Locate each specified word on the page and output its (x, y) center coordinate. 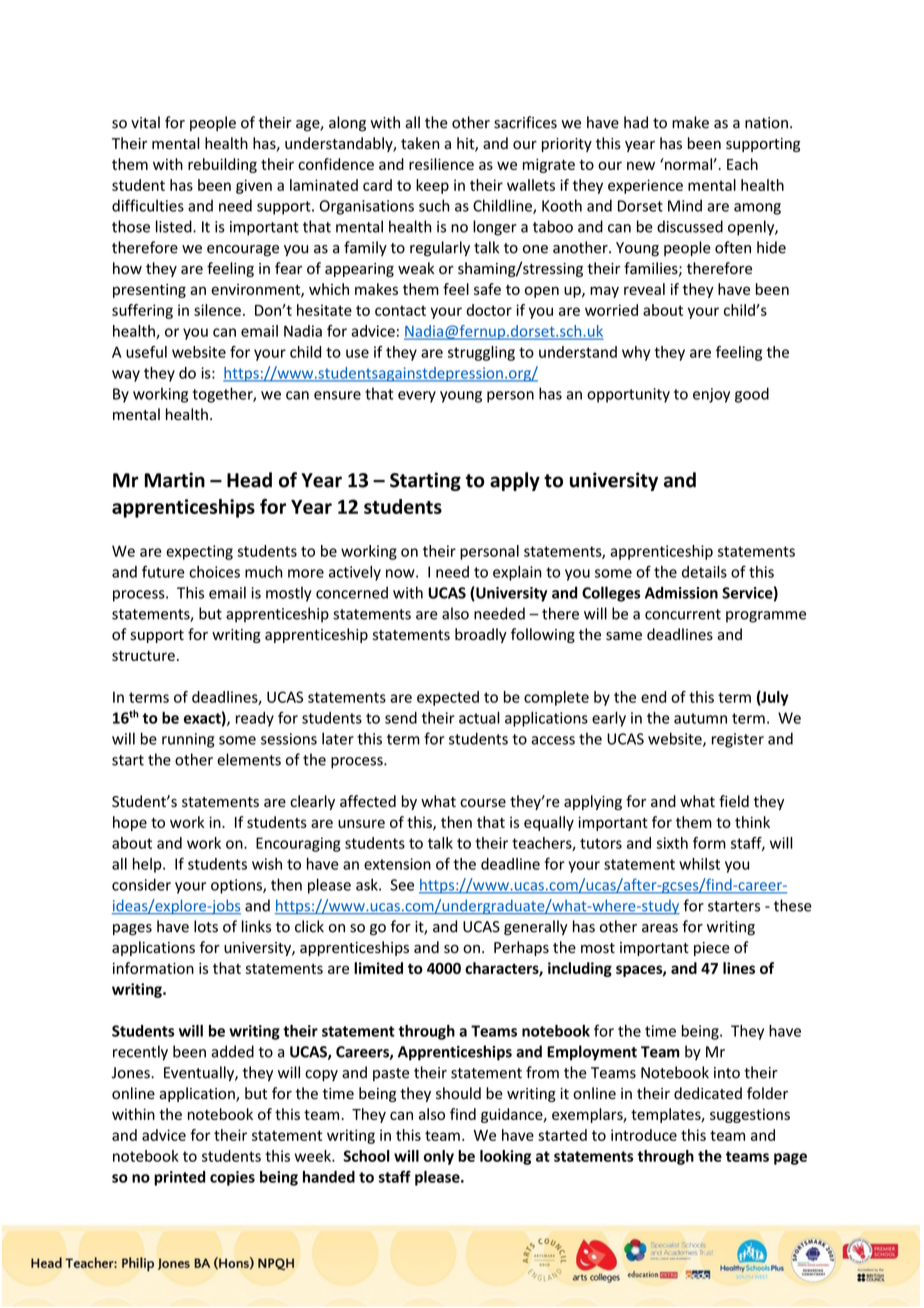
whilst (699, 864)
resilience (441, 164)
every (417, 397)
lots (206, 926)
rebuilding (222, 165)
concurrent (683, 614)
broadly (481, 635)
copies (232, 1178)
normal (687, 164)
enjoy (711, 395)
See (402, 885)
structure (143, 656)
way (126, 376)
